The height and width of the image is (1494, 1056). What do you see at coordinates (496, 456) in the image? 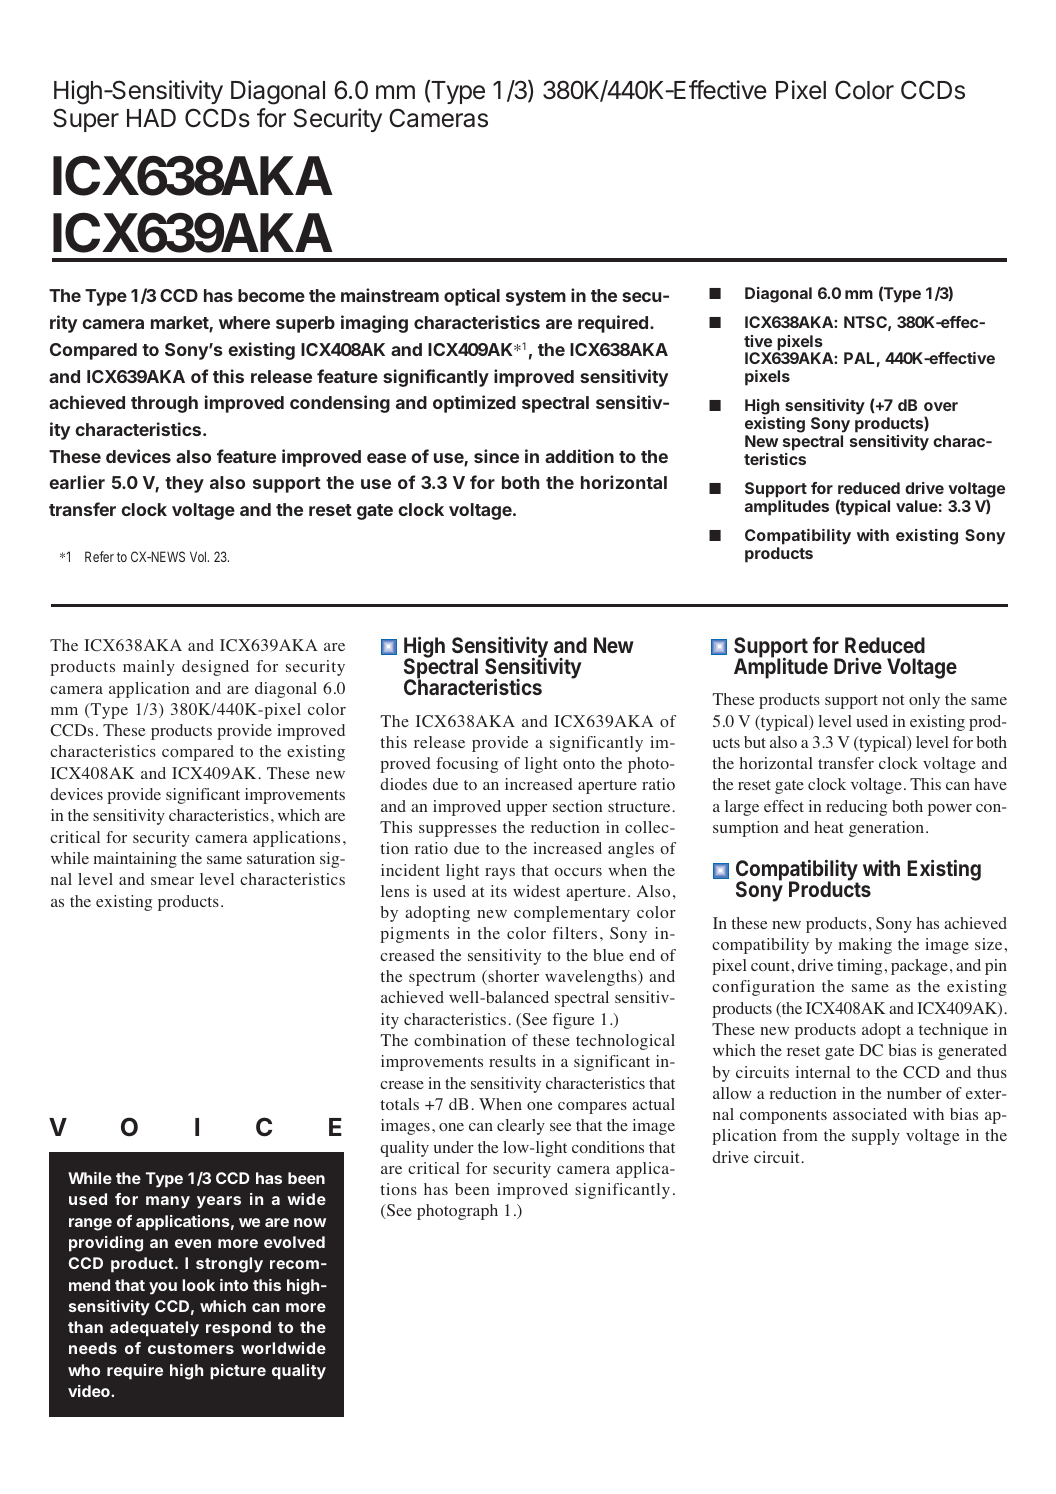
I see `since` at bounding box center [496, 456].
